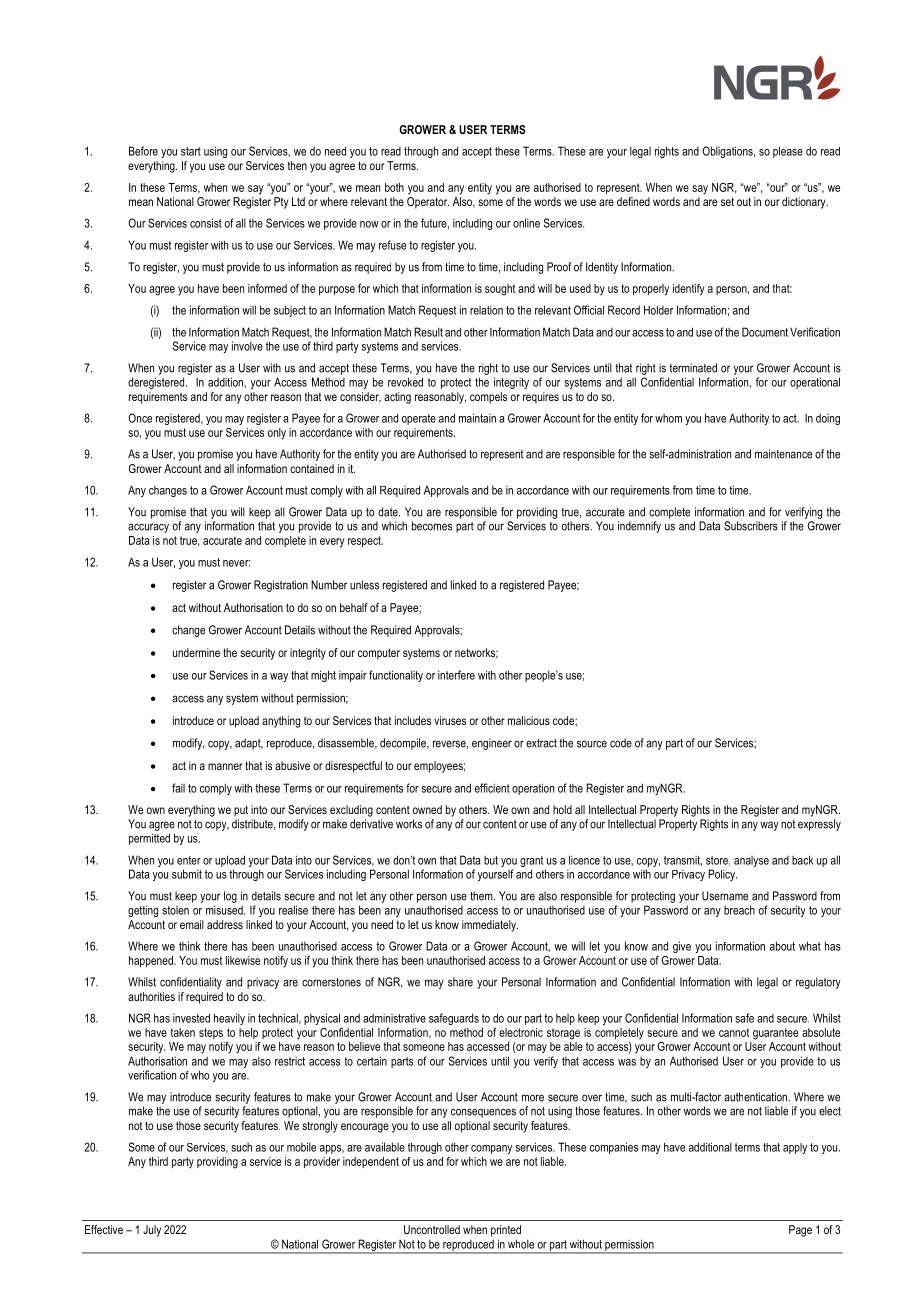 This screenshot has width=924, height=1308. What do you see at coordinates (191, 151) in the screenshot?
I see `start` at bounding box center [191, 151].
